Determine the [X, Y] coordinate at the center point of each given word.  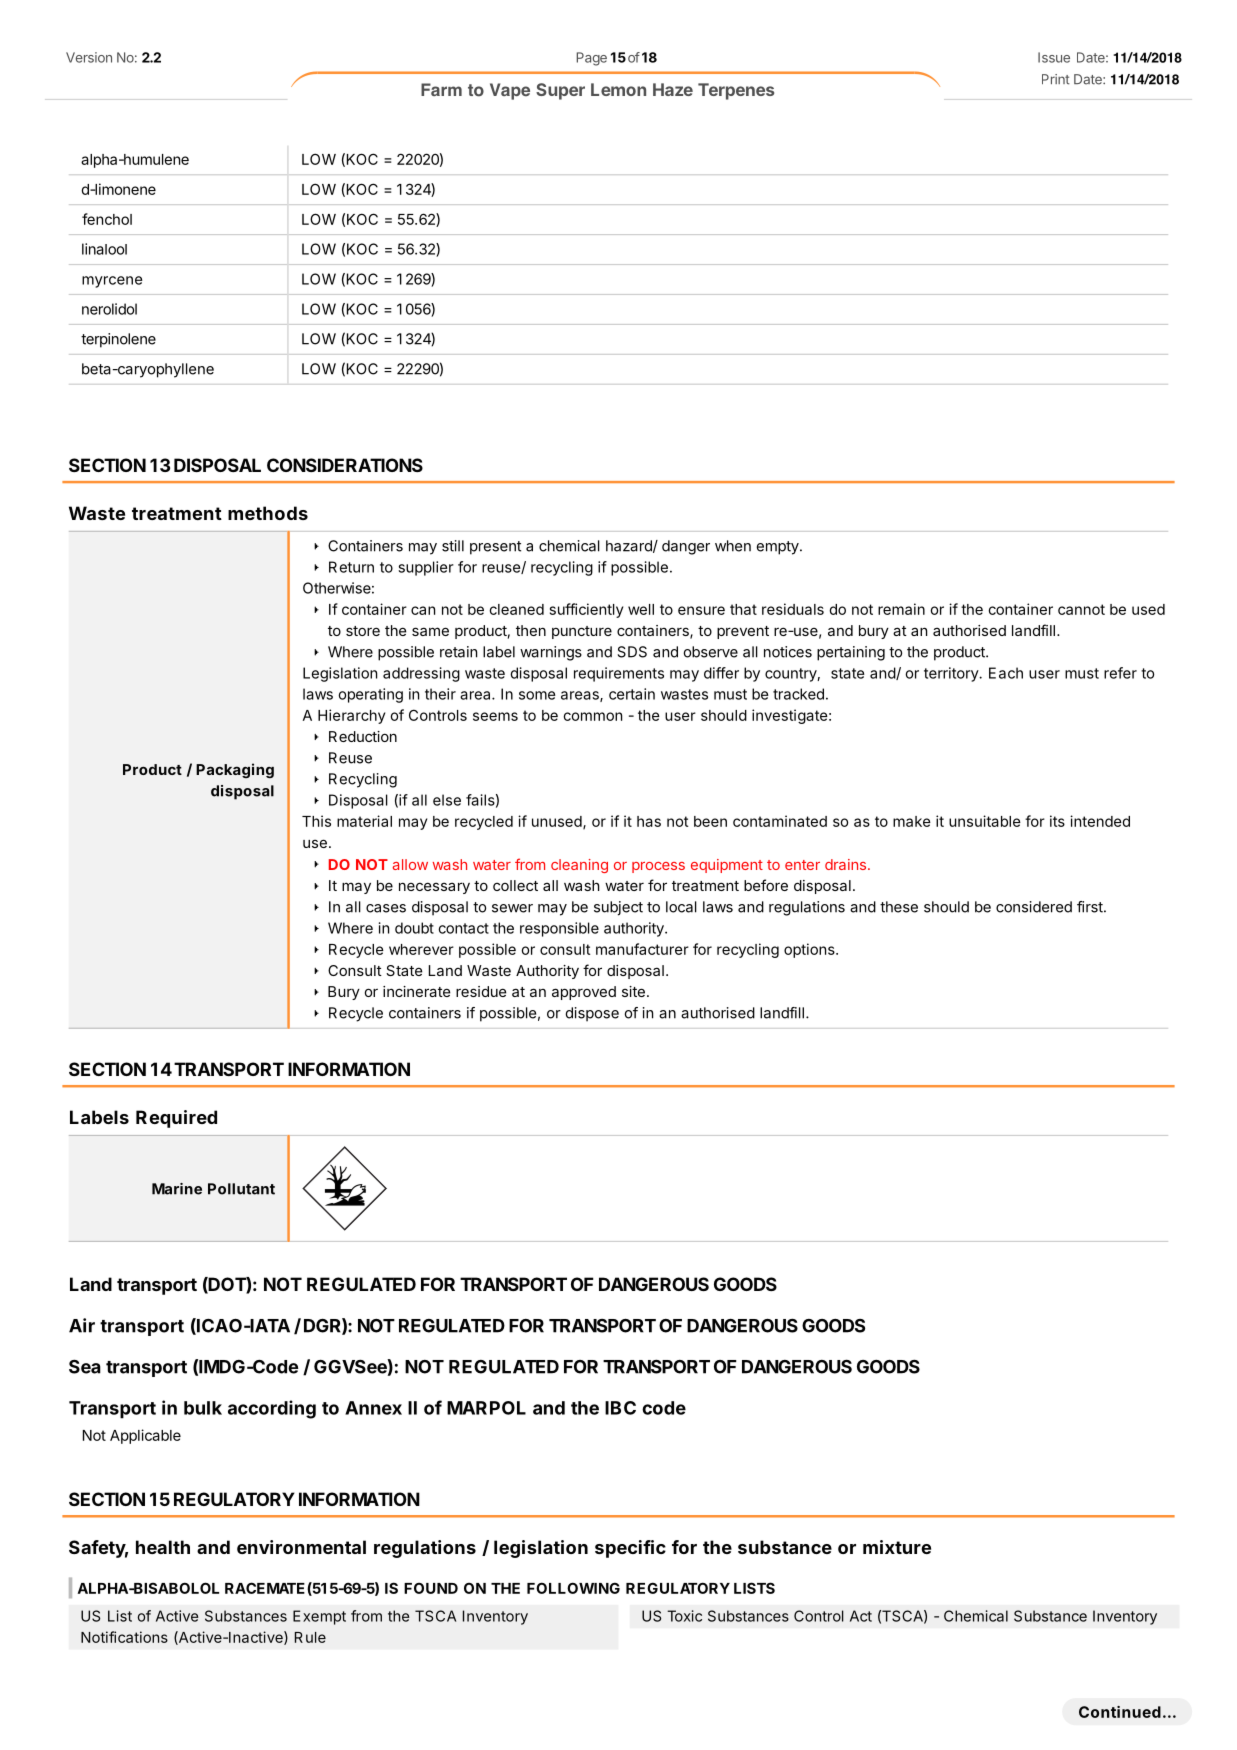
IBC [620, 1408]
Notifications [124, 1637]
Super [560, 91]
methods [268, 513]
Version [89, 57]
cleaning [579, 866]
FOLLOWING [573, 1588]
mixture [897, 1547]
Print [1056, 79]
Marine [177, 1189]
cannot [1081, 609]
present [495, 548]
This [316, 821]
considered [1034, 907]
